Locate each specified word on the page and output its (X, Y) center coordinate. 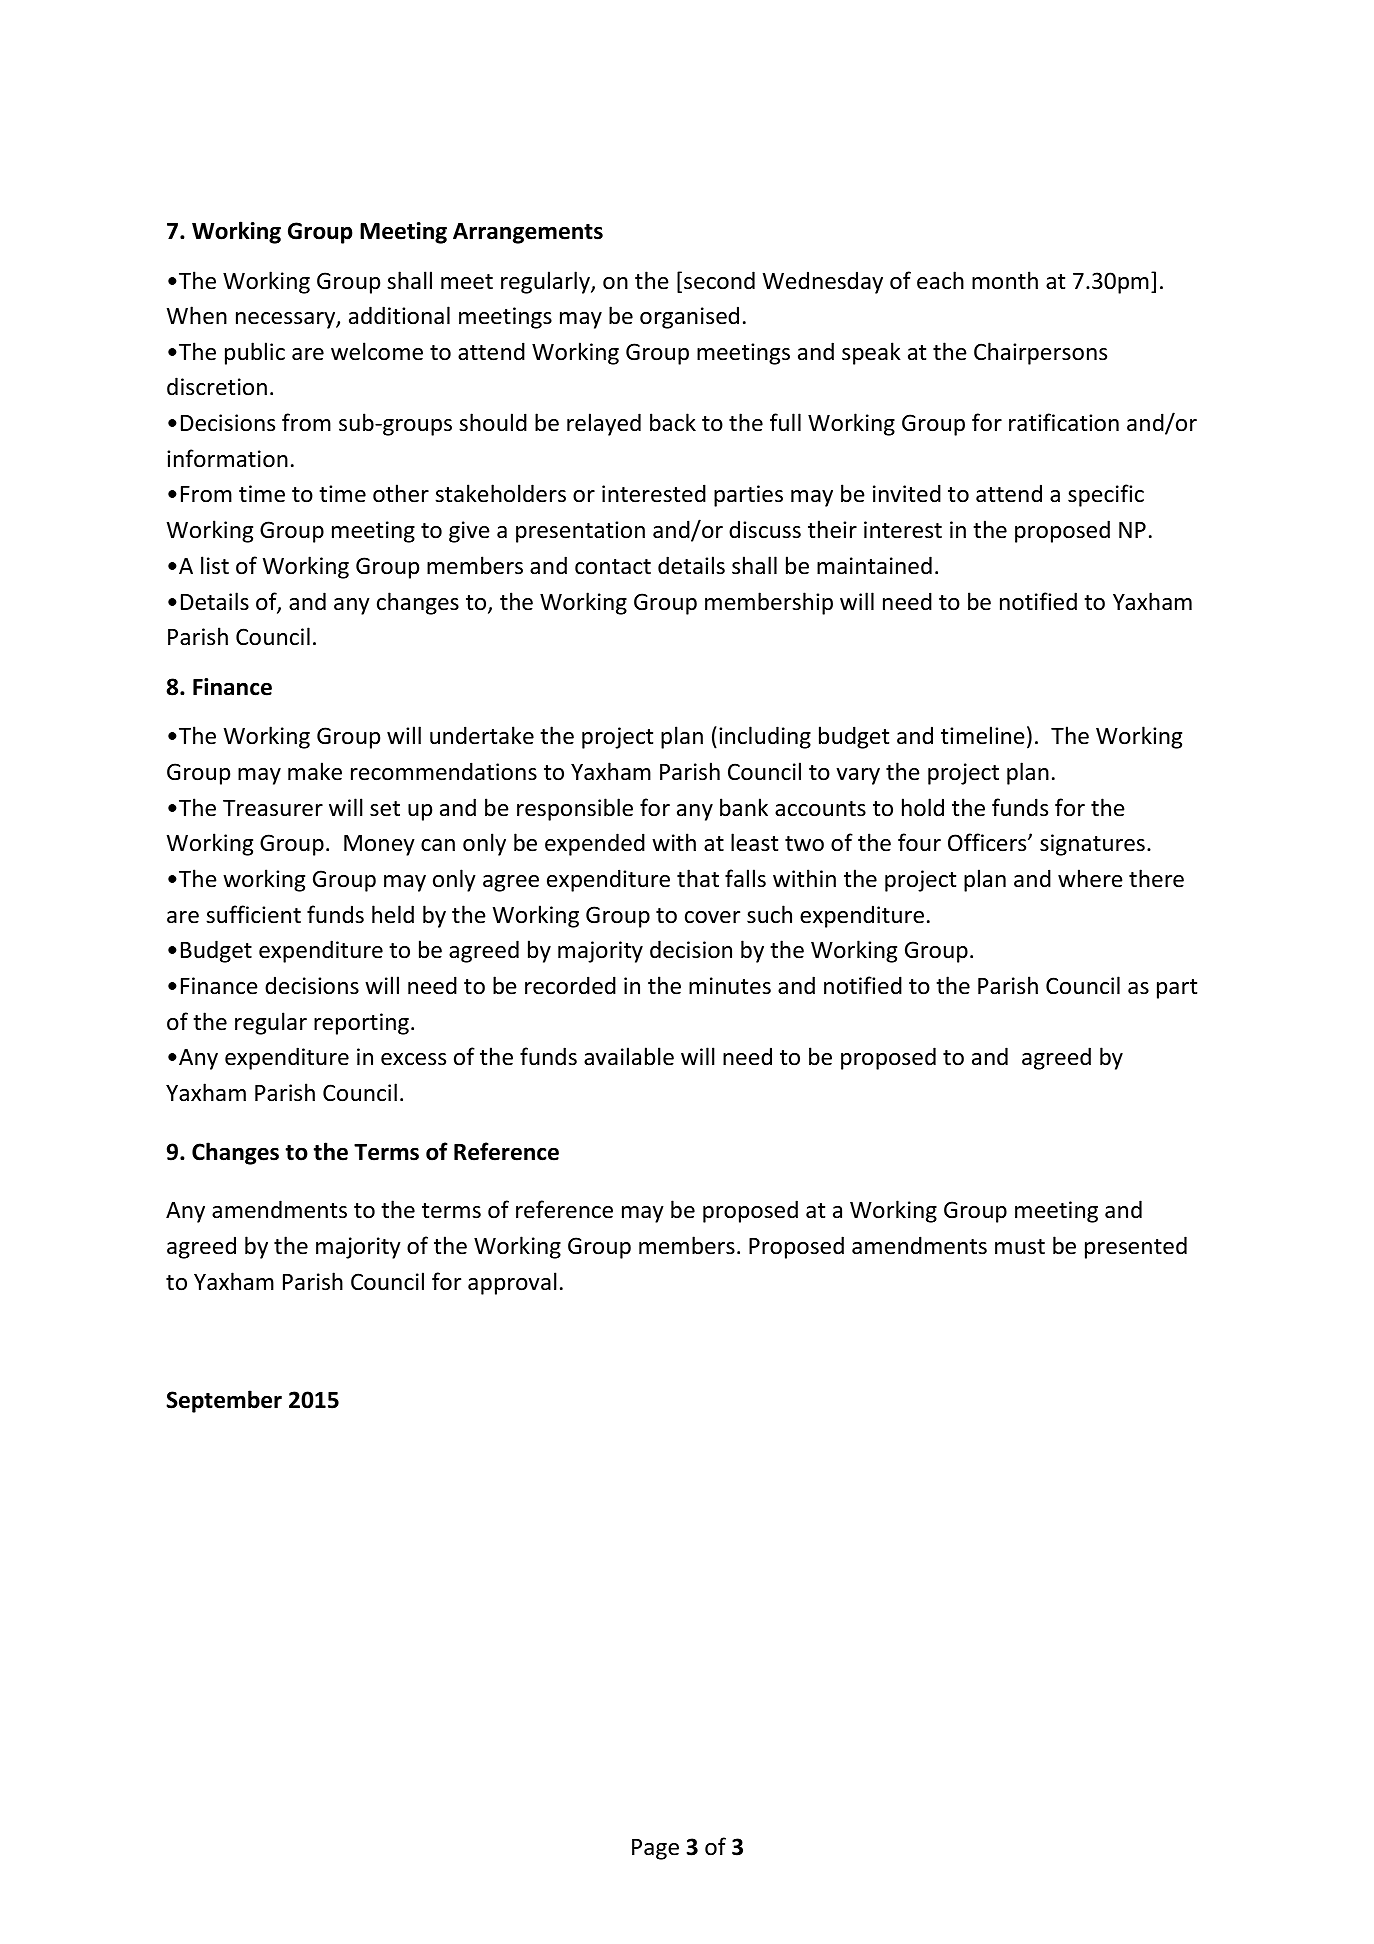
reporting (361, 1024)
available (629, 1056)
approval (512, 1283)
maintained (874, 565)
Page (655, 1849)
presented (1136, 1247)
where (1090, 878)
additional (399, 315)
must (1020, 1247)
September (224, 1401)
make (315, 771)
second (719, 280)
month (1005, 280)
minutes (730, 986)
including (765, 737)
